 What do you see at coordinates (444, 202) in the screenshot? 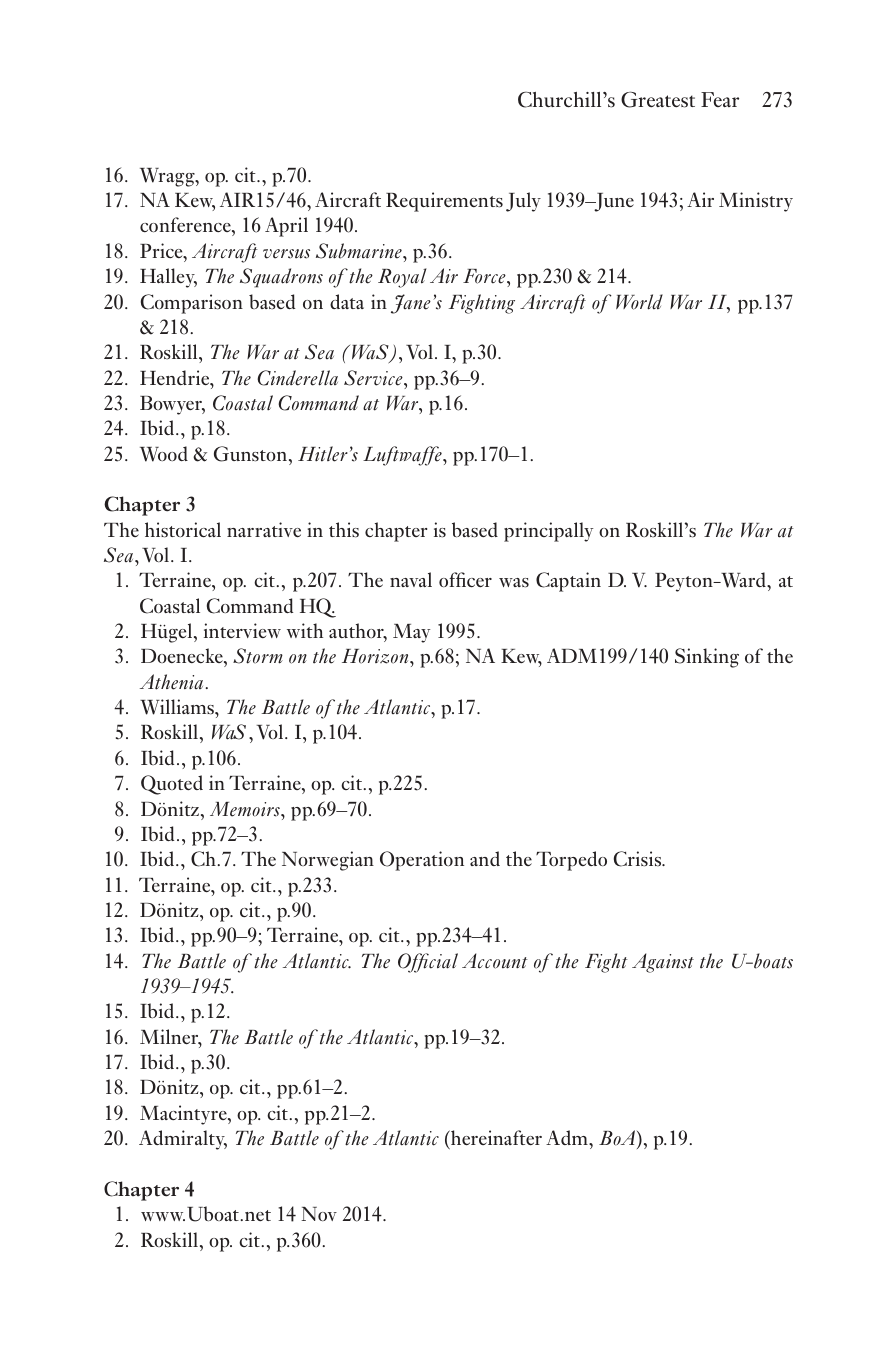
I see `Requirements` at bounding box center [444, 202].
